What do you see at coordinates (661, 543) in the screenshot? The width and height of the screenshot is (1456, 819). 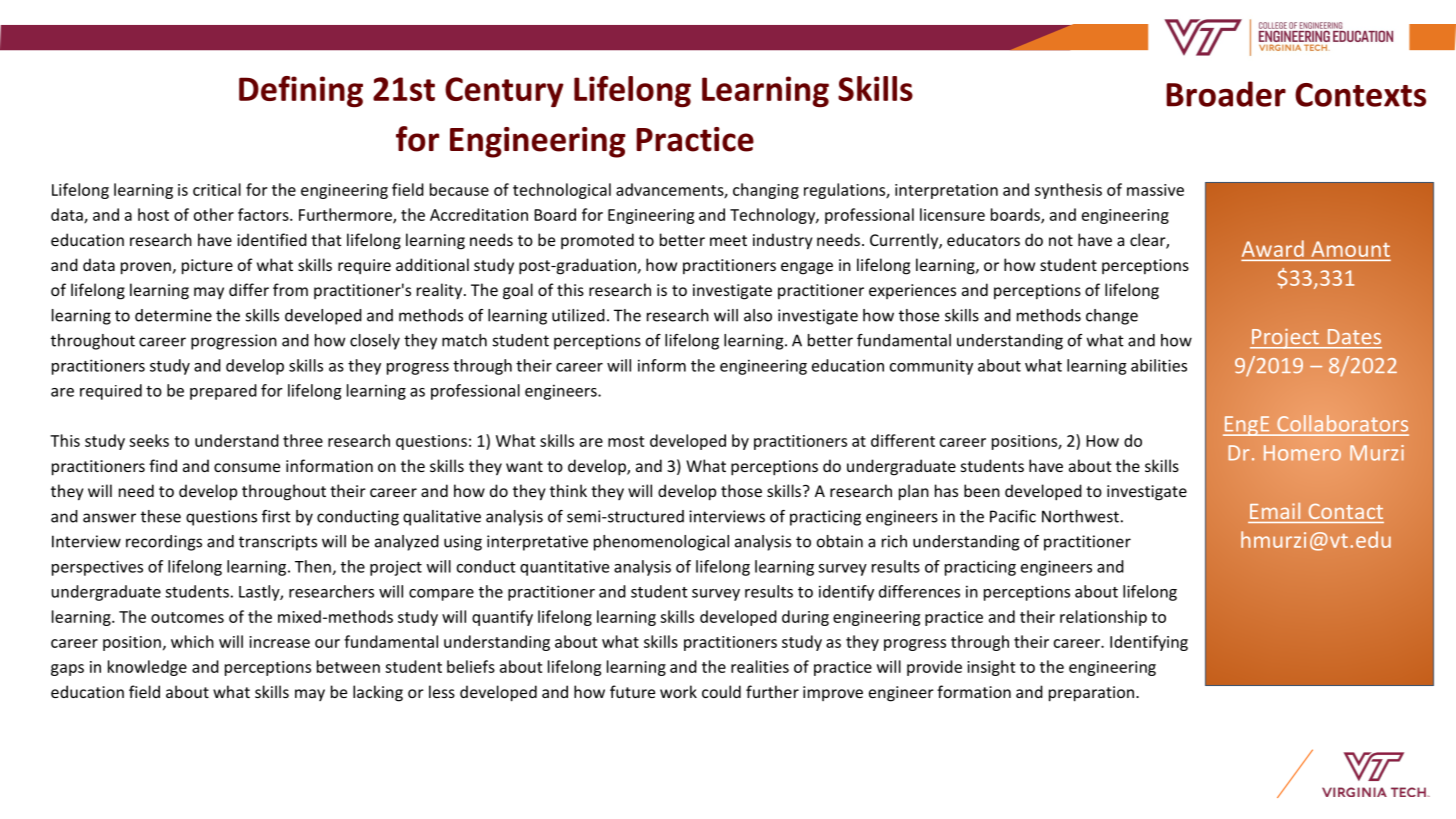 I see `phenomenological` at bounding box center [661, 543].
